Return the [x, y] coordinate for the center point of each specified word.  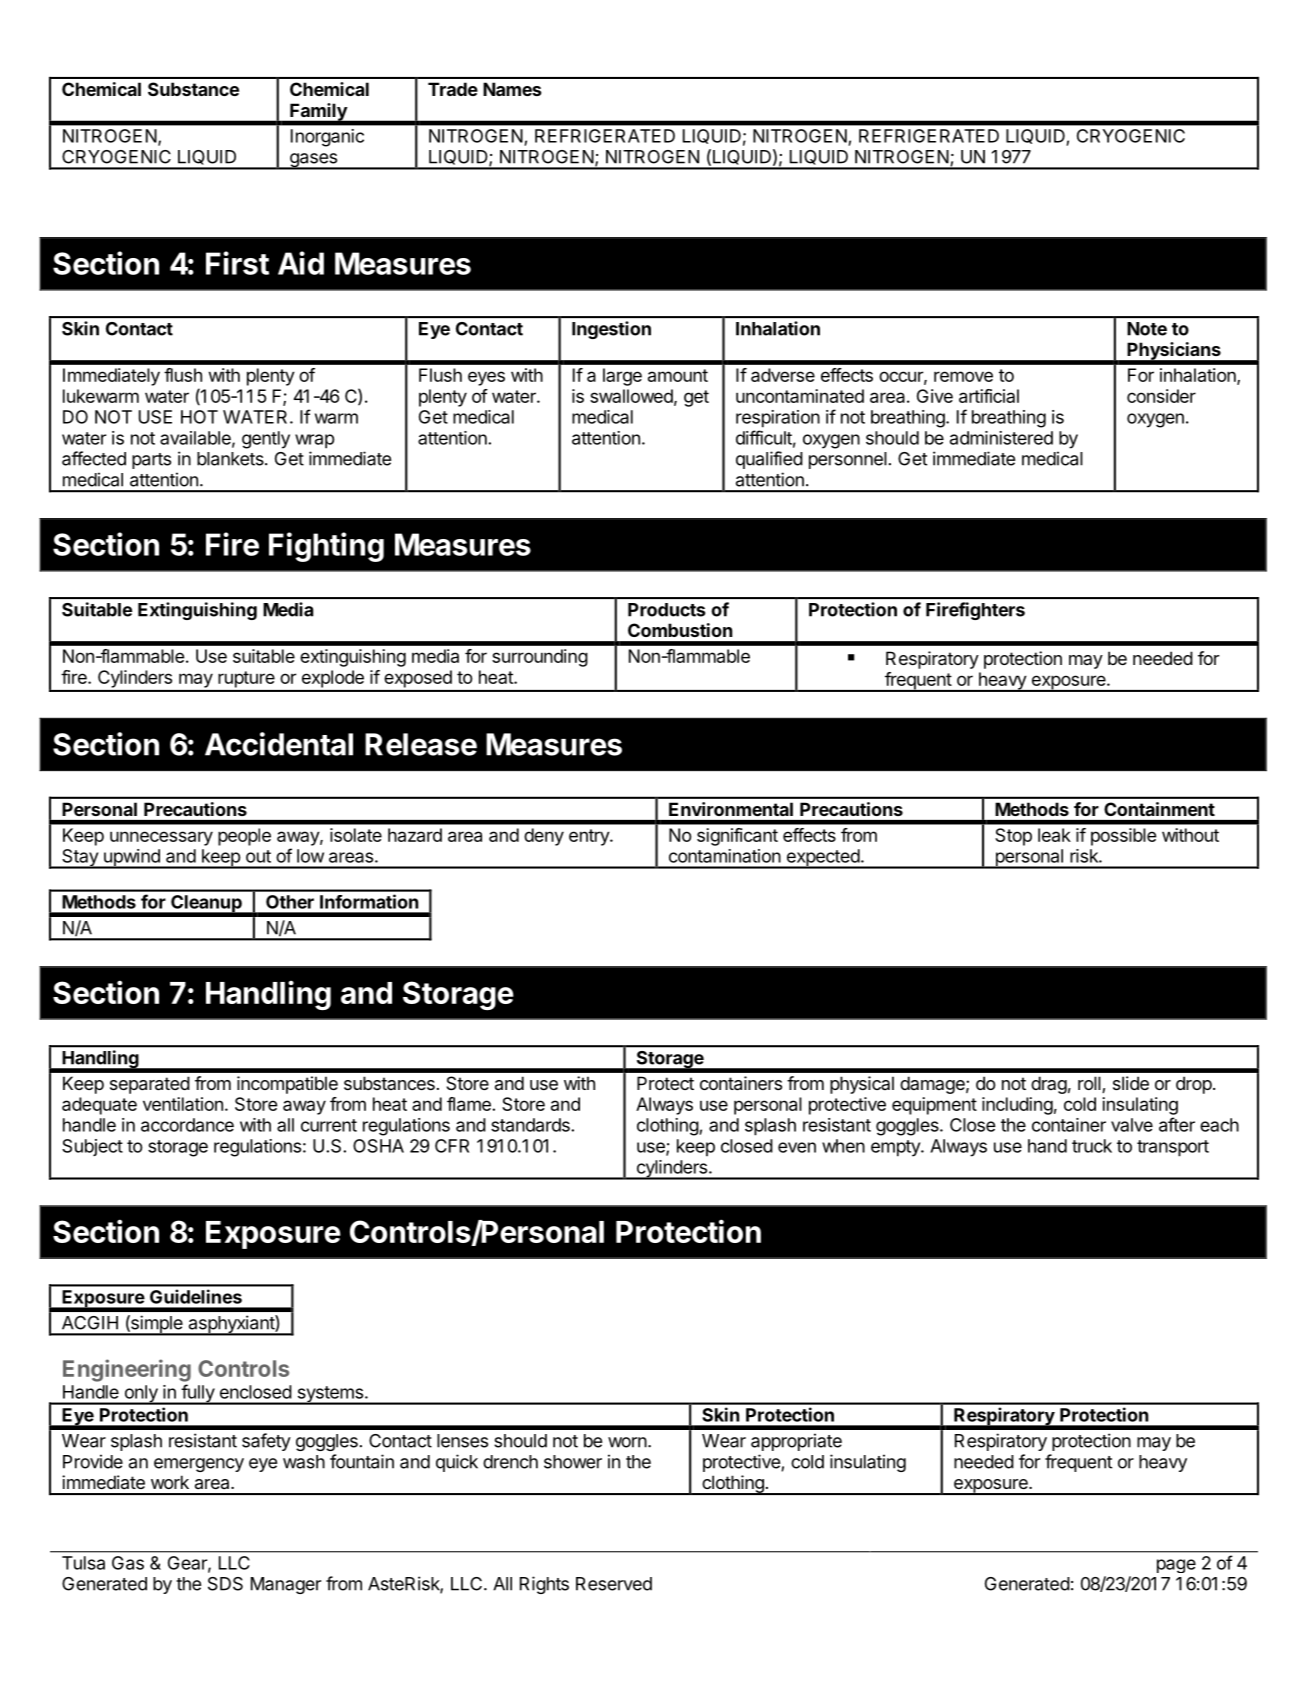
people [244, 837]
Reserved [614, 1584]
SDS [225, 1584]
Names [512, 89]
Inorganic [327, 138]
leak [1054, 835]
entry [590, 837]
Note [1147, 329]
